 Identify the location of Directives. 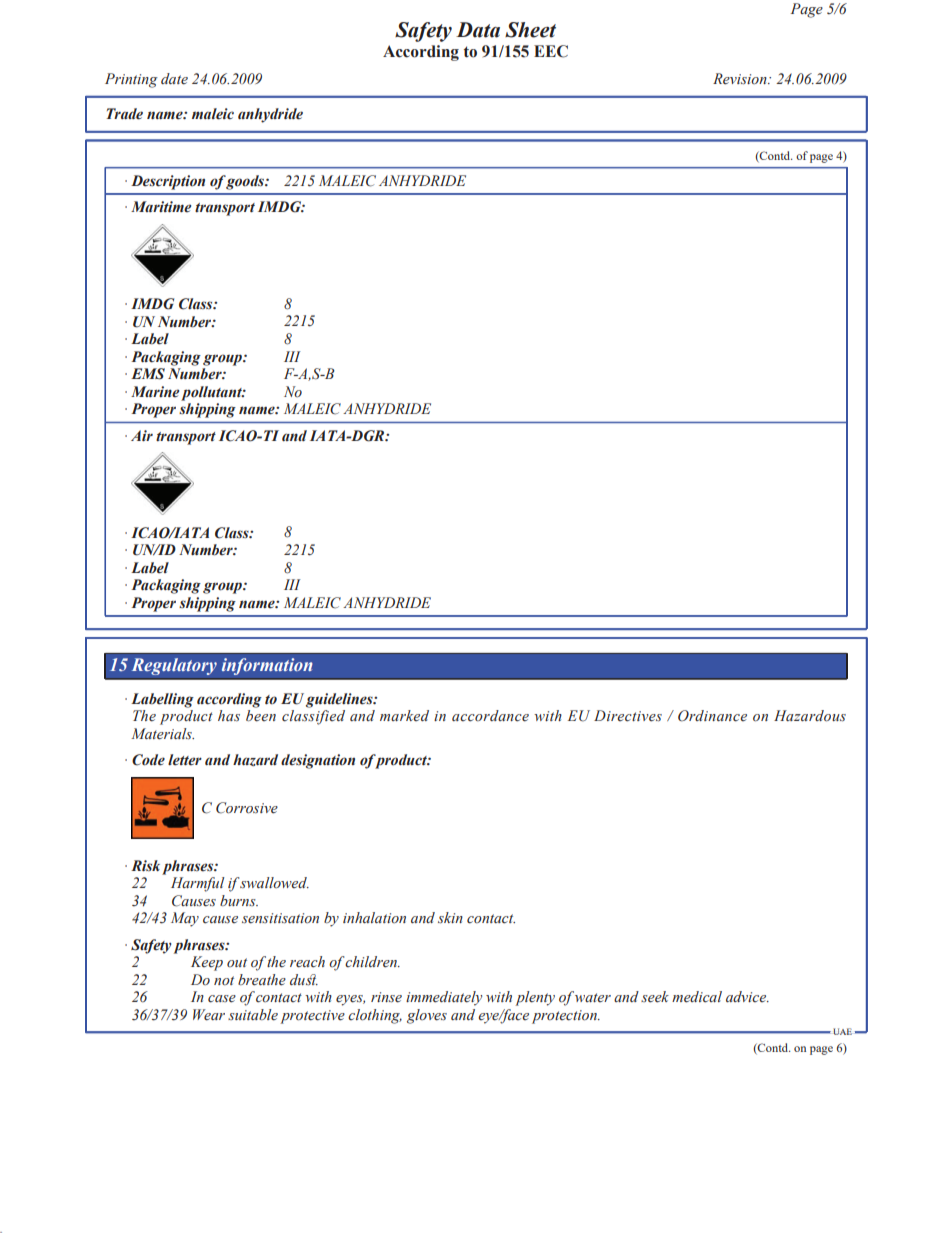
(628, 716).
